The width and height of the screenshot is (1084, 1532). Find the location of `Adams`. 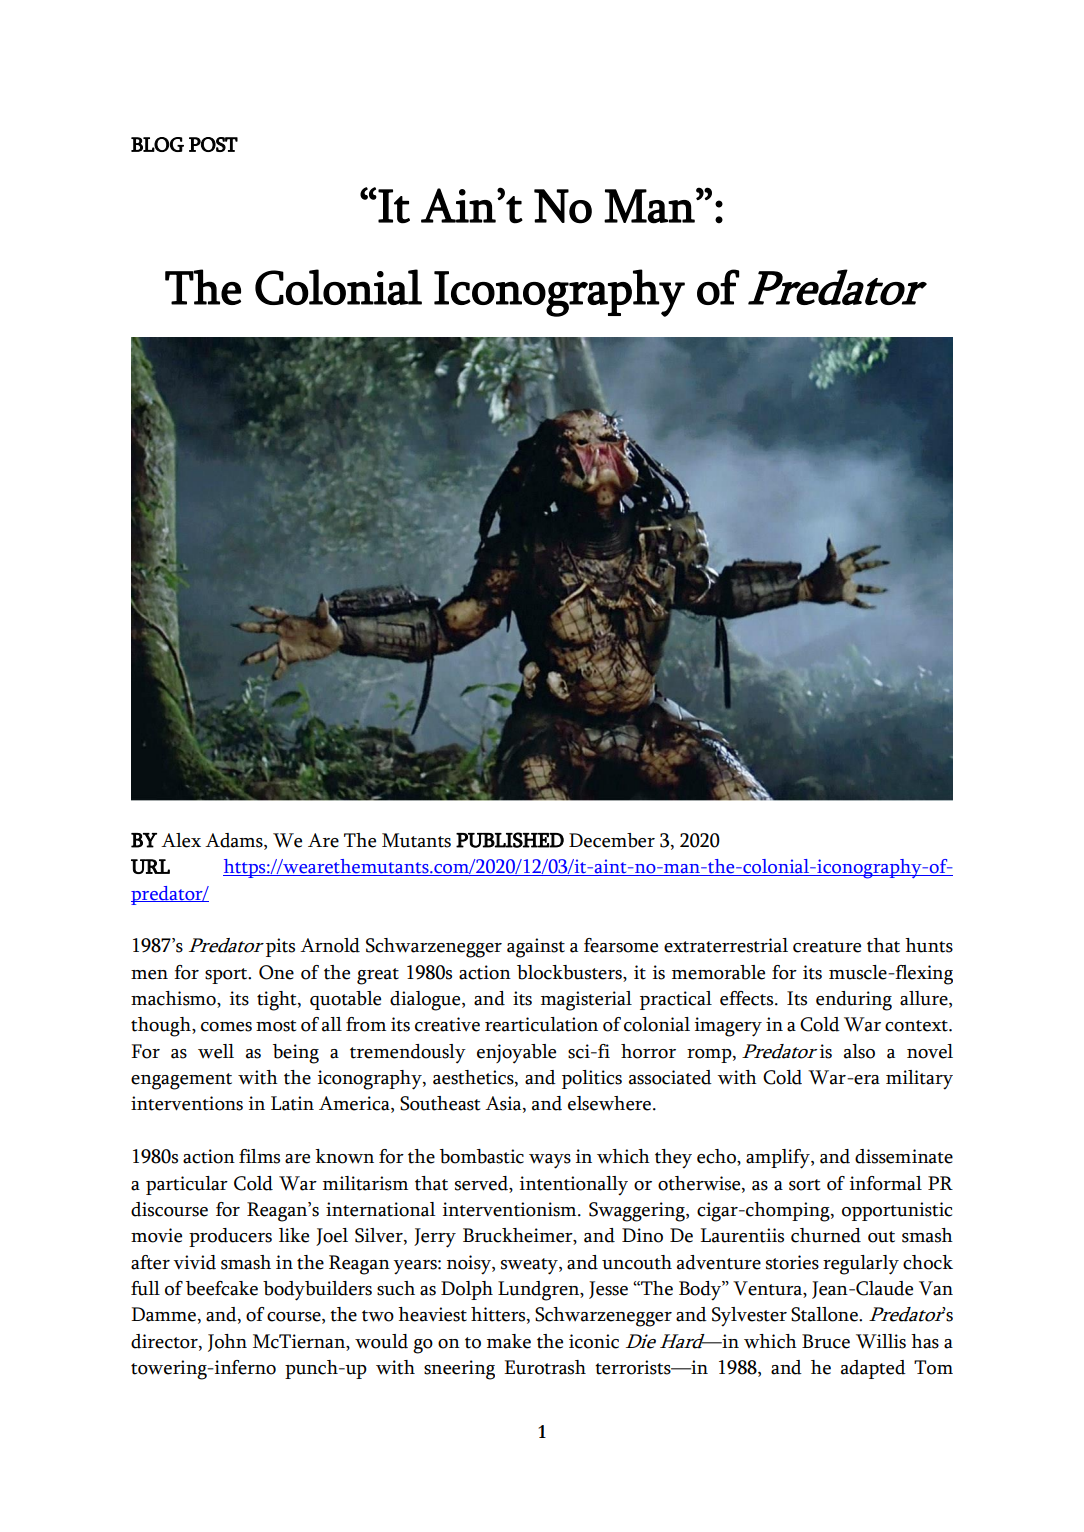

Adams is located at coordinates (235, 841).
